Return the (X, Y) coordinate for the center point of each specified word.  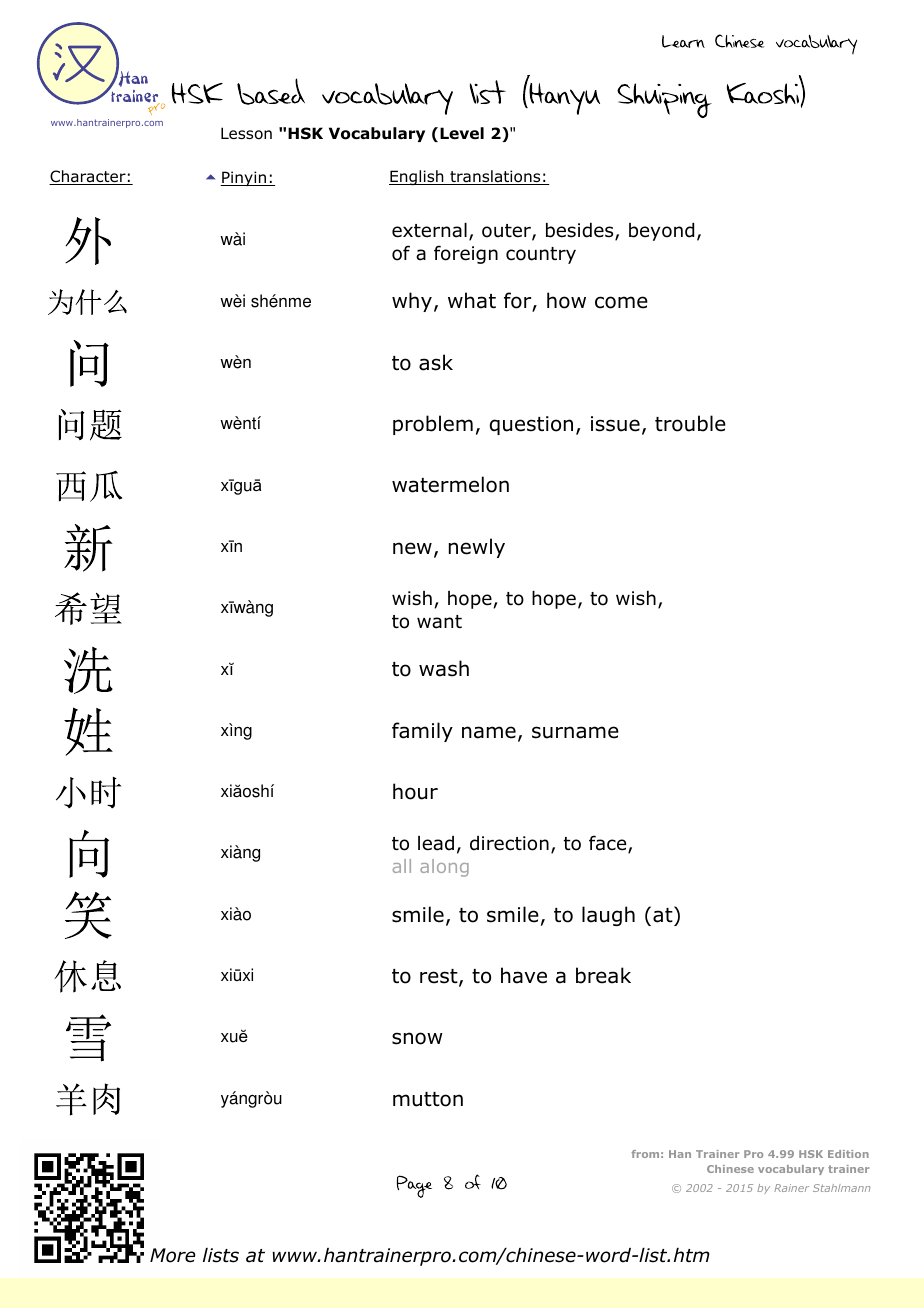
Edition (848, 1154)
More (172, 1255)
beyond (661, 232)
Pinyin (244, 178)
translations (495, 177)
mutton (428, 1099)
